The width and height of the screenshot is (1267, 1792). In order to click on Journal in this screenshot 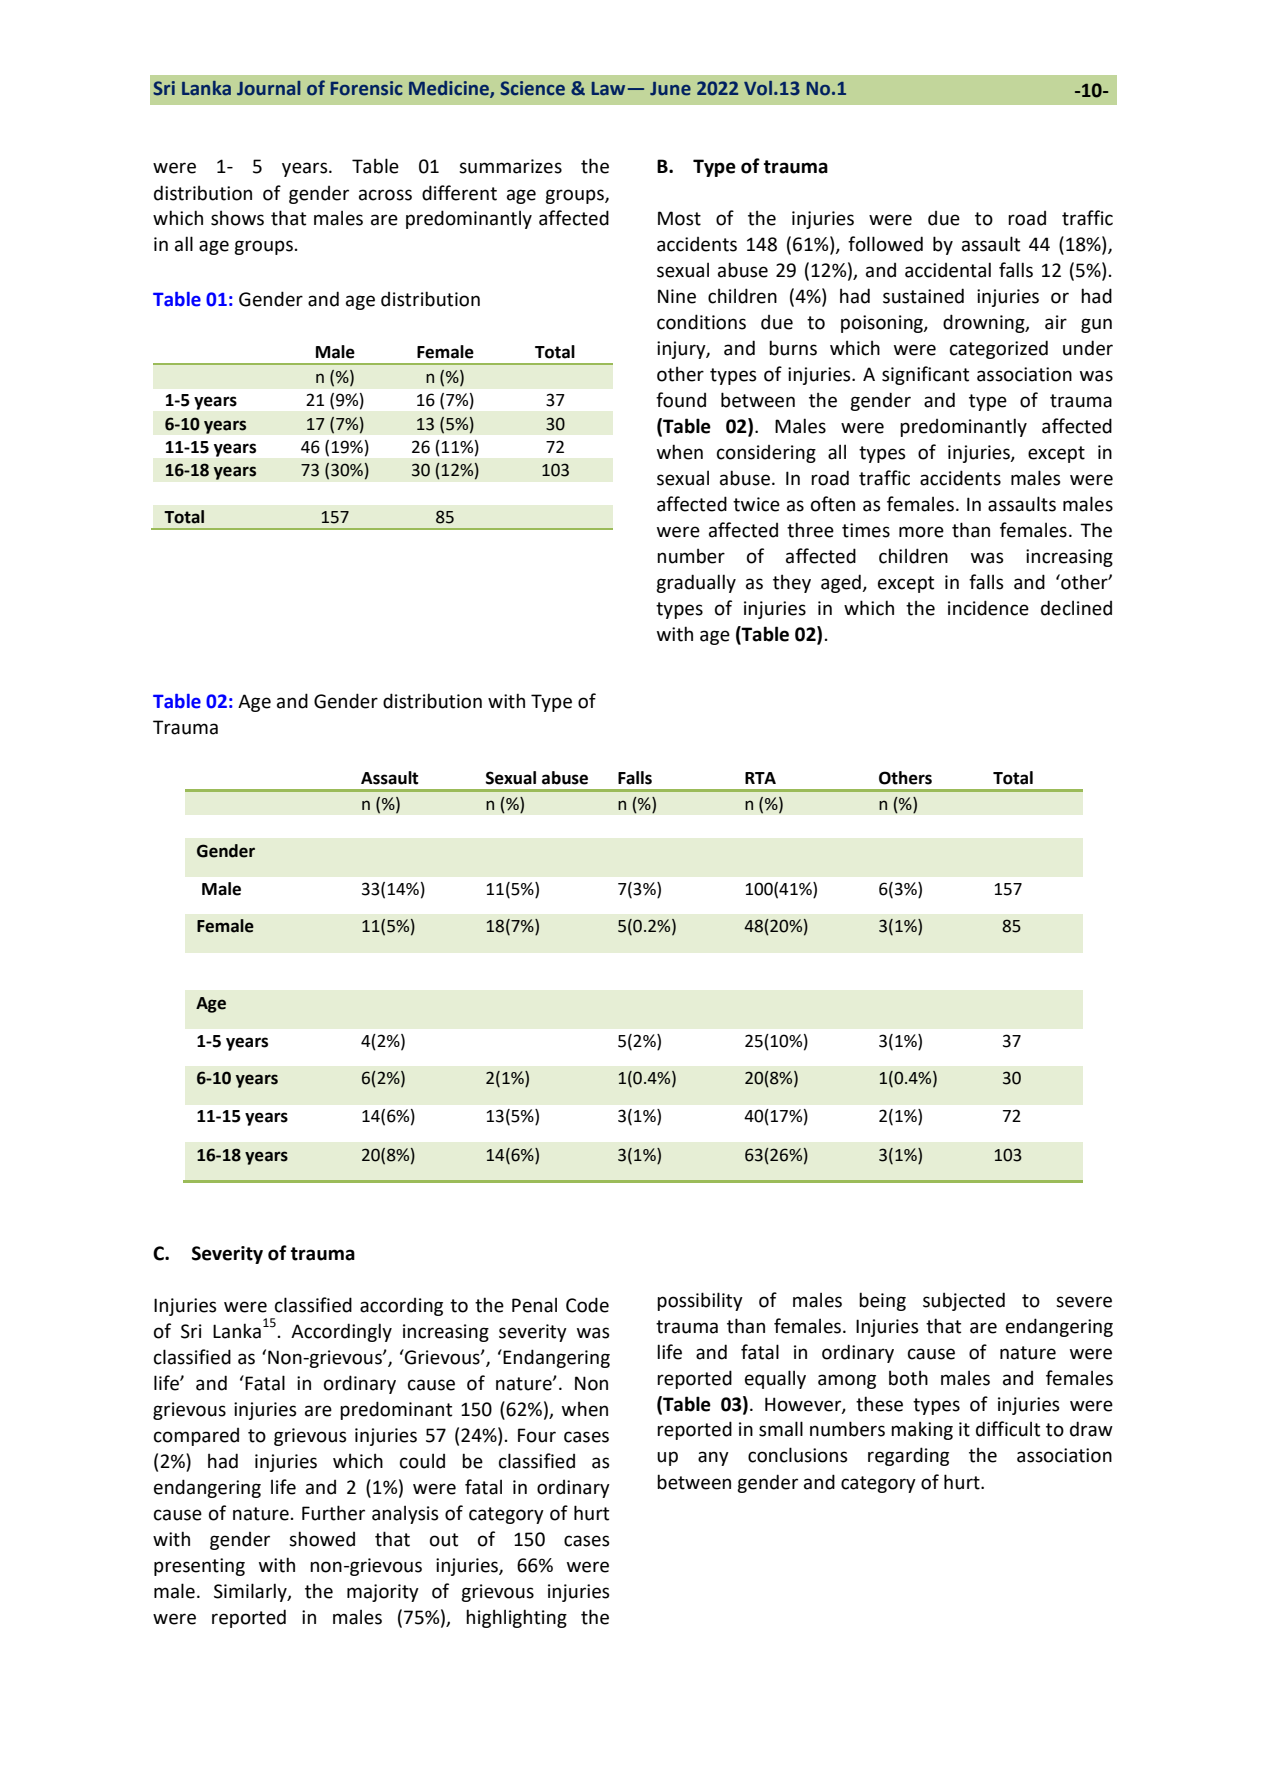, I will do `click(268, 88)`.
